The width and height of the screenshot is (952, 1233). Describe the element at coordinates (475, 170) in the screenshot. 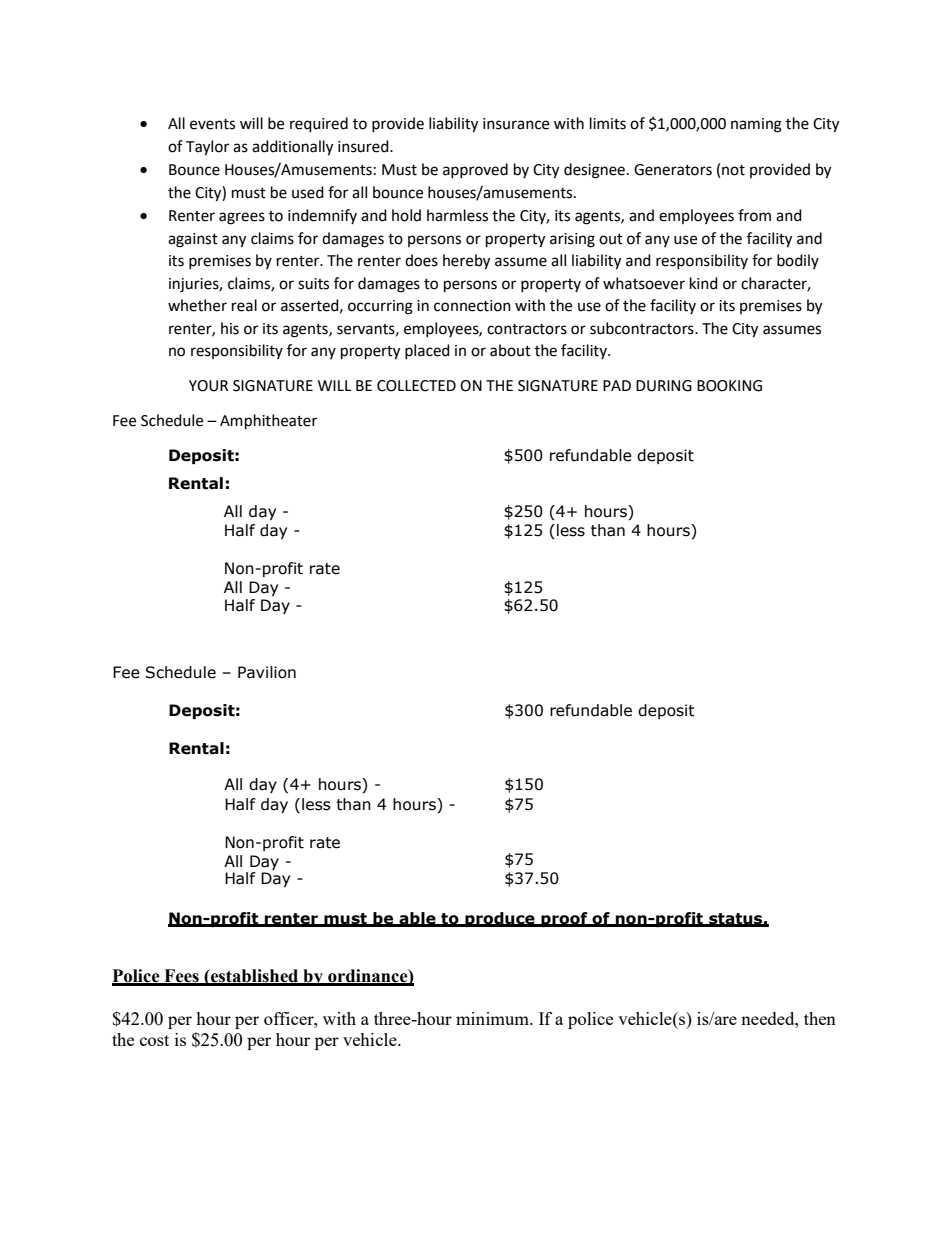

I see `approved` at that location.
